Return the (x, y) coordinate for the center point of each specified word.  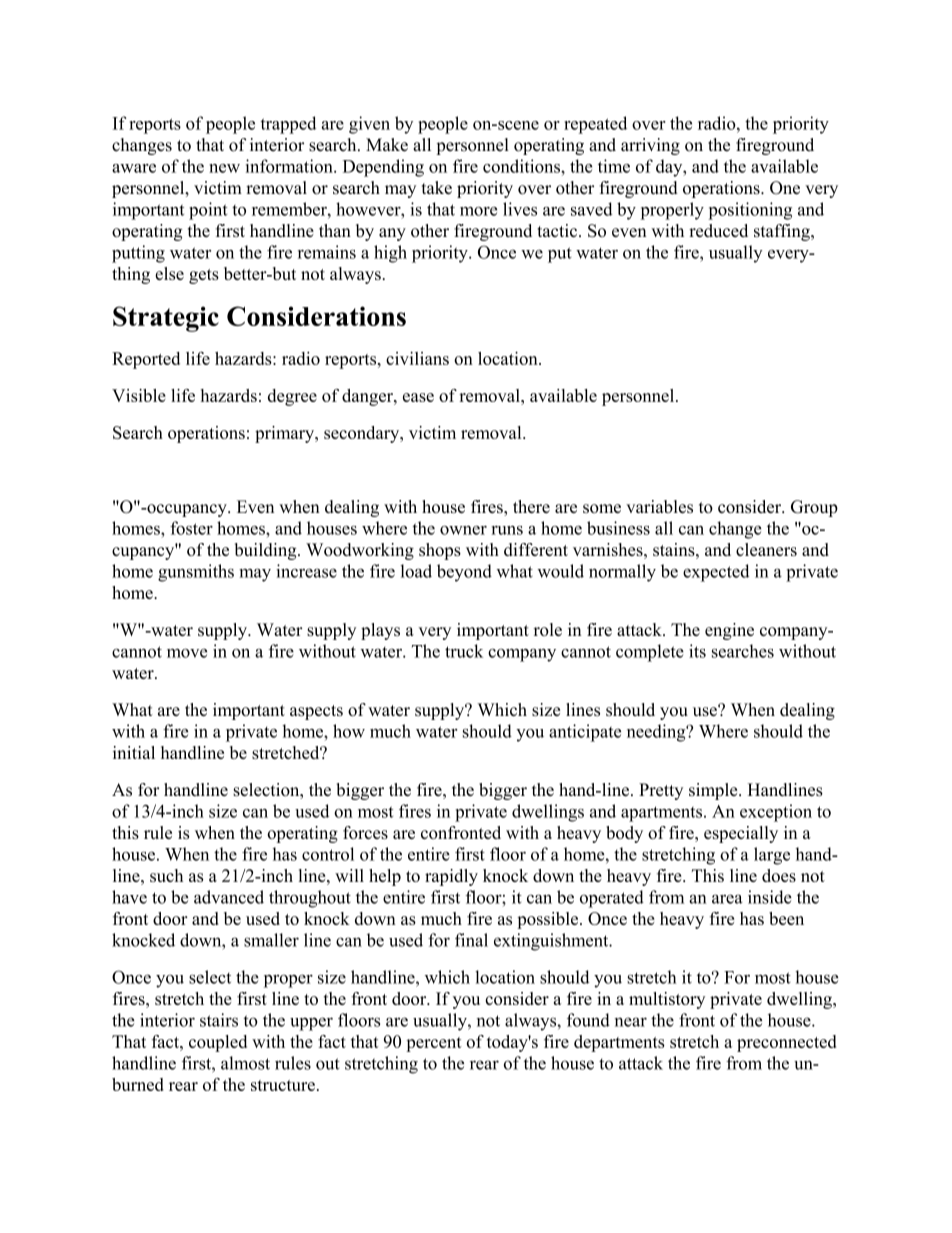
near (631, 1022)
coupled (218, 1043)
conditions (522, 166)
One (785, 188)
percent (434, 1044)
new (224, 168)
